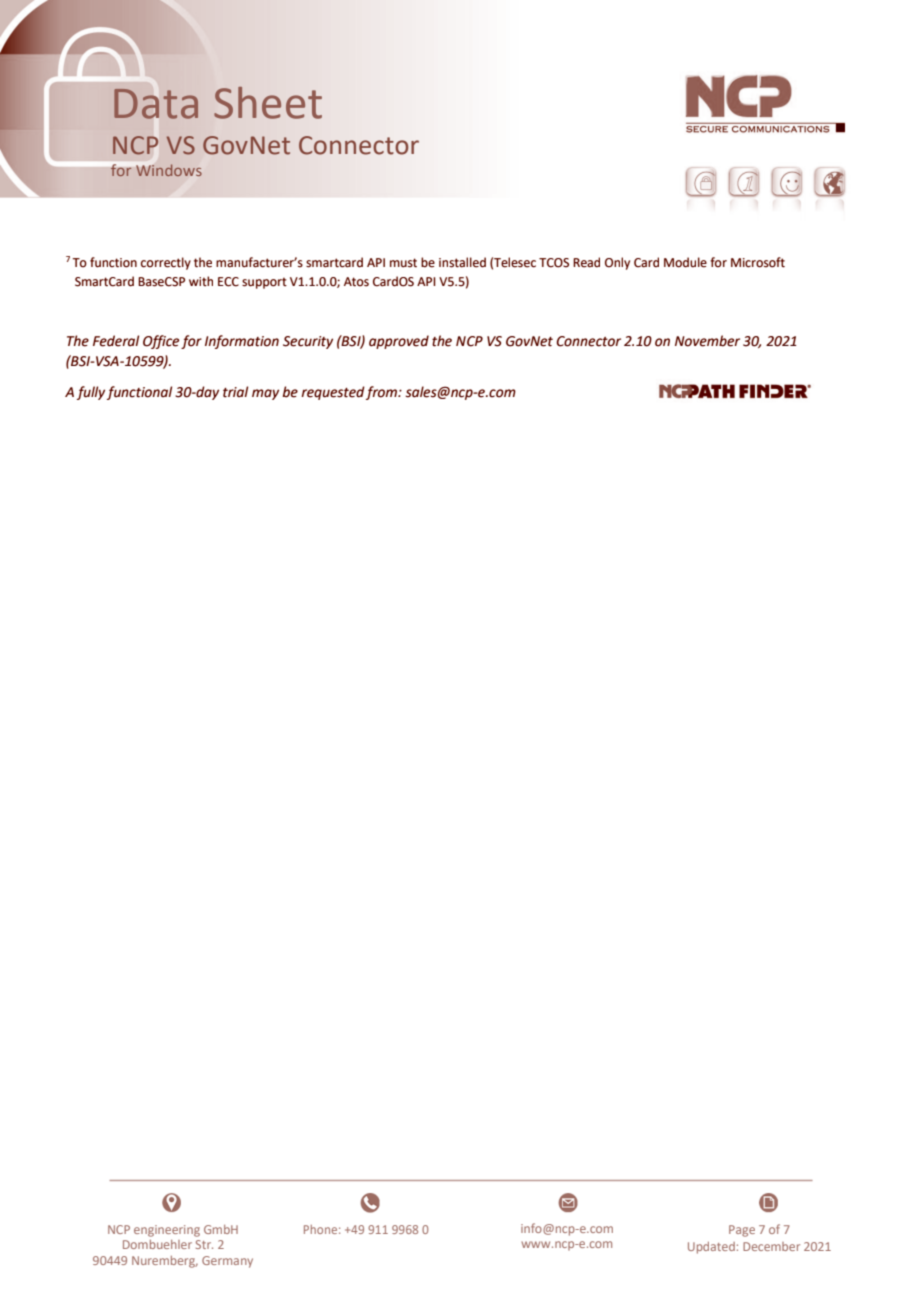 This screenshot has height=1309, width=924. Describe the element at coordinates (235, 392) in the screenshot. I see `trial` at that location.
